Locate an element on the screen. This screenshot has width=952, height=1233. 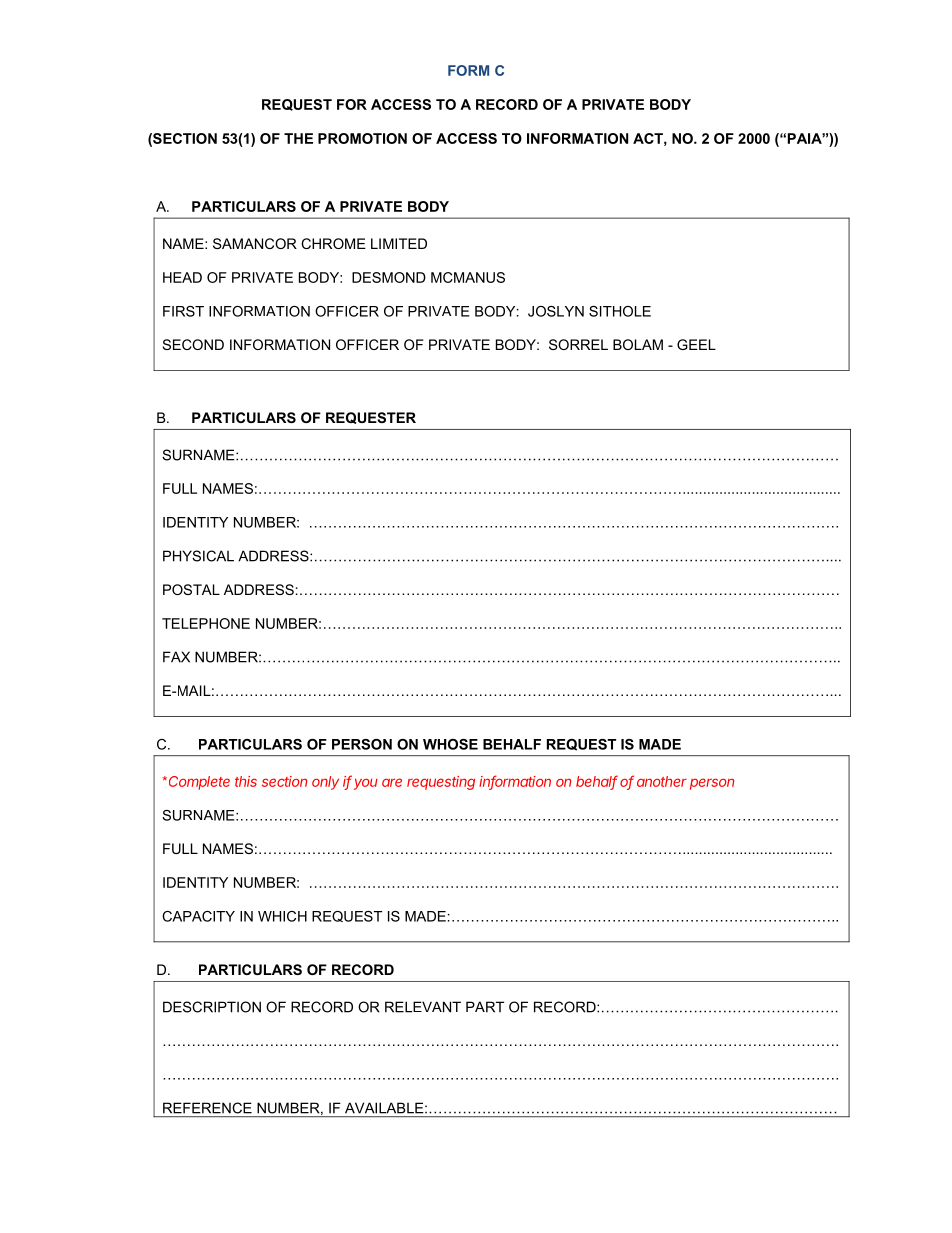
REFERENCE is located at coordinates (207, 1108).
